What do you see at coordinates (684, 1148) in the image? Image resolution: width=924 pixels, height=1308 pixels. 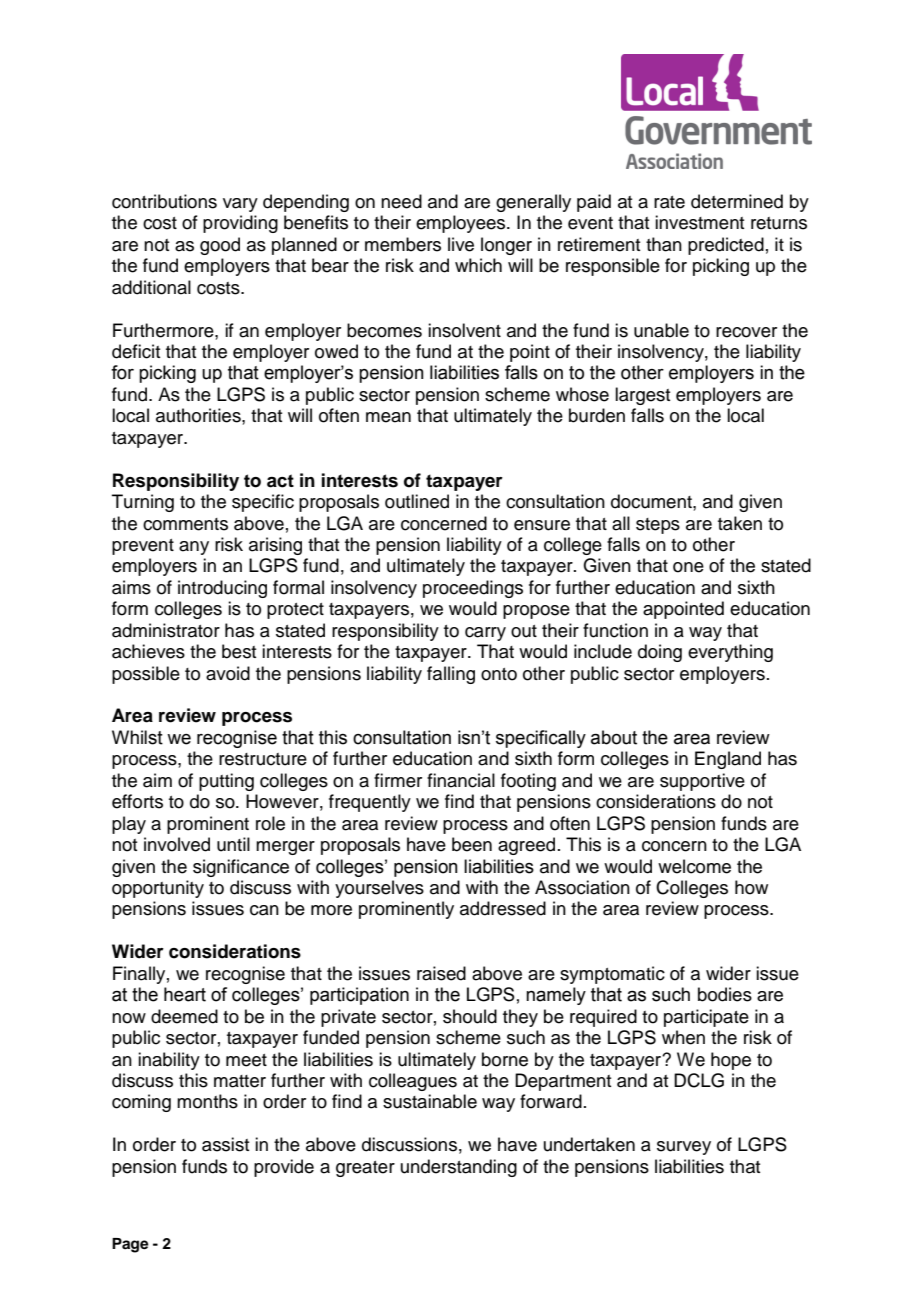 I see `survey` at bounding box center [684, 1148].
